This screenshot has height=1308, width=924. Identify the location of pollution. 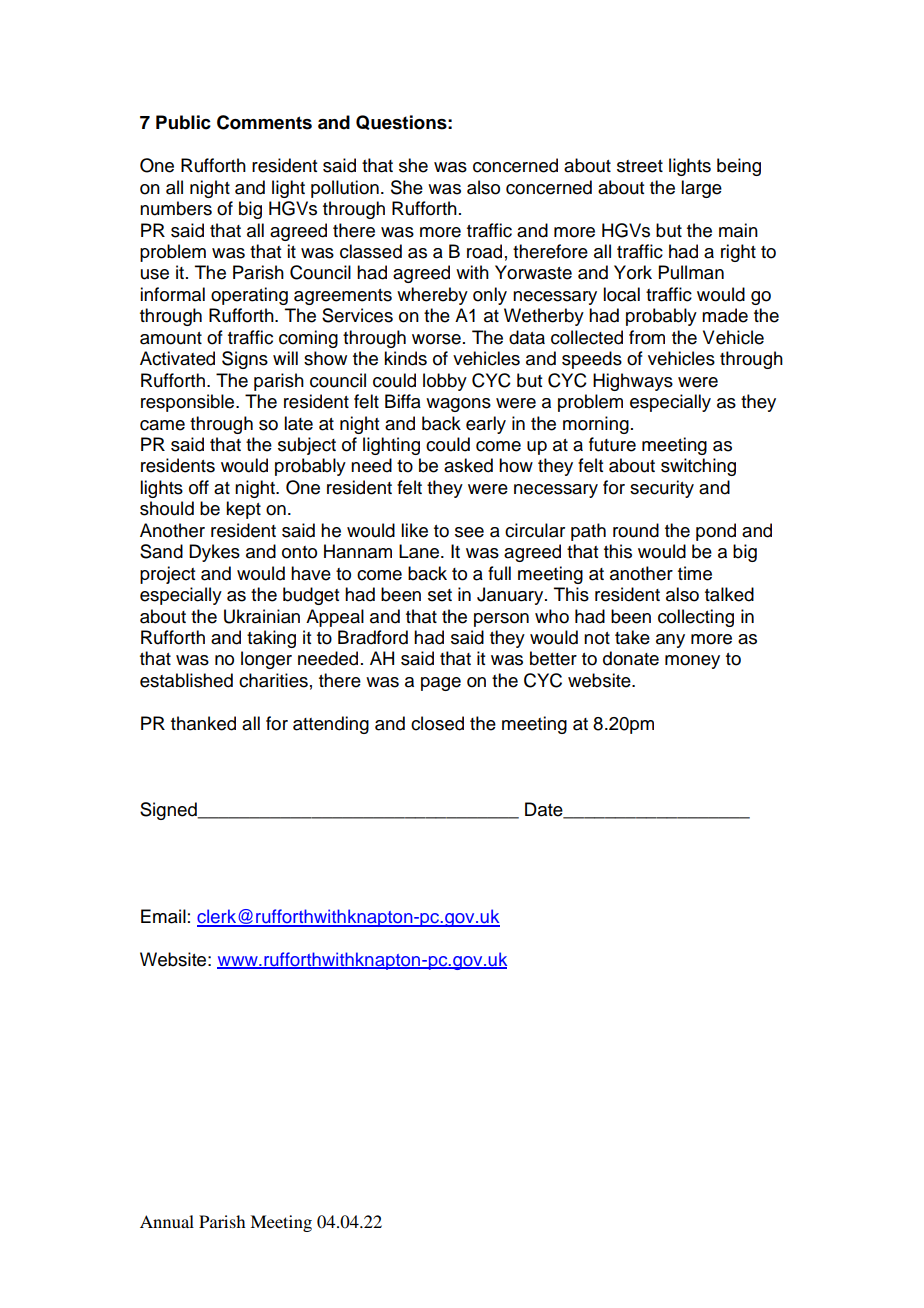
(345, 189).
